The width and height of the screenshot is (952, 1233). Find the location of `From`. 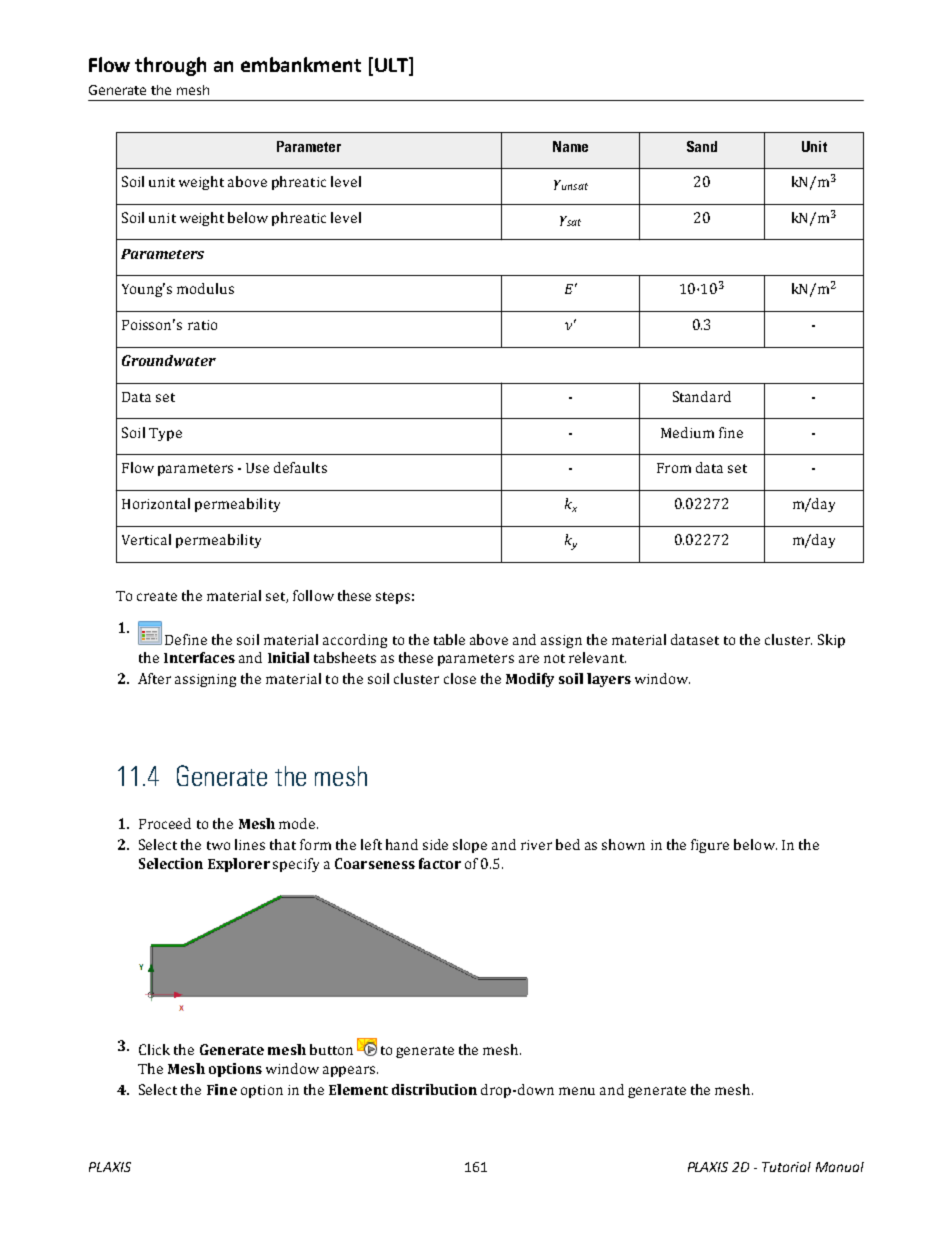

From is located at coordinates (674, 468).
